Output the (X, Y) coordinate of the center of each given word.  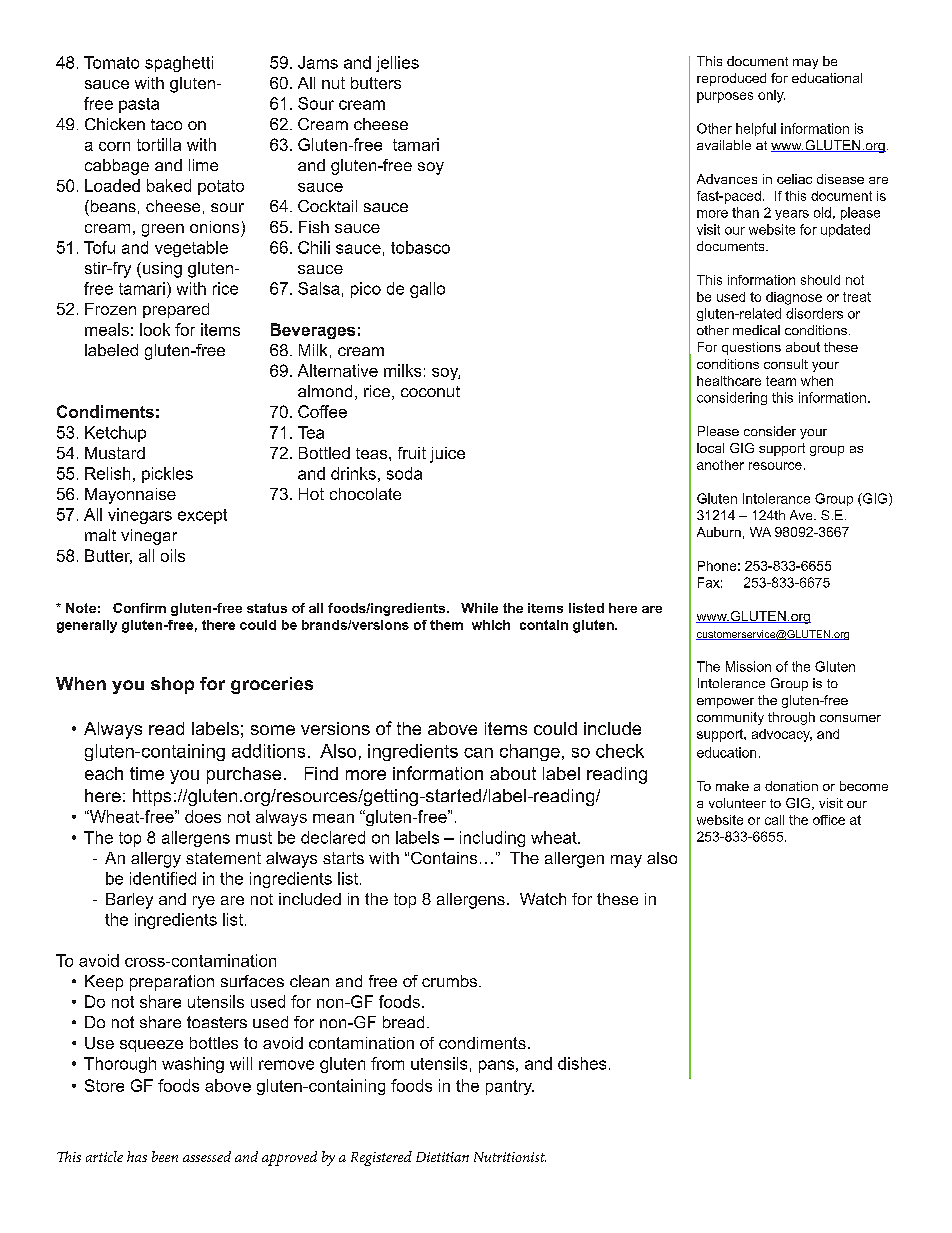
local (710, 448)
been (165, 1156)
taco (166, 124)
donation (791, 786)
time (147, 773)
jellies (397, 64)
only (771, 96)
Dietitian (442, 1157)
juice (447, 455)
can (478, 753)
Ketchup (115, 434)
